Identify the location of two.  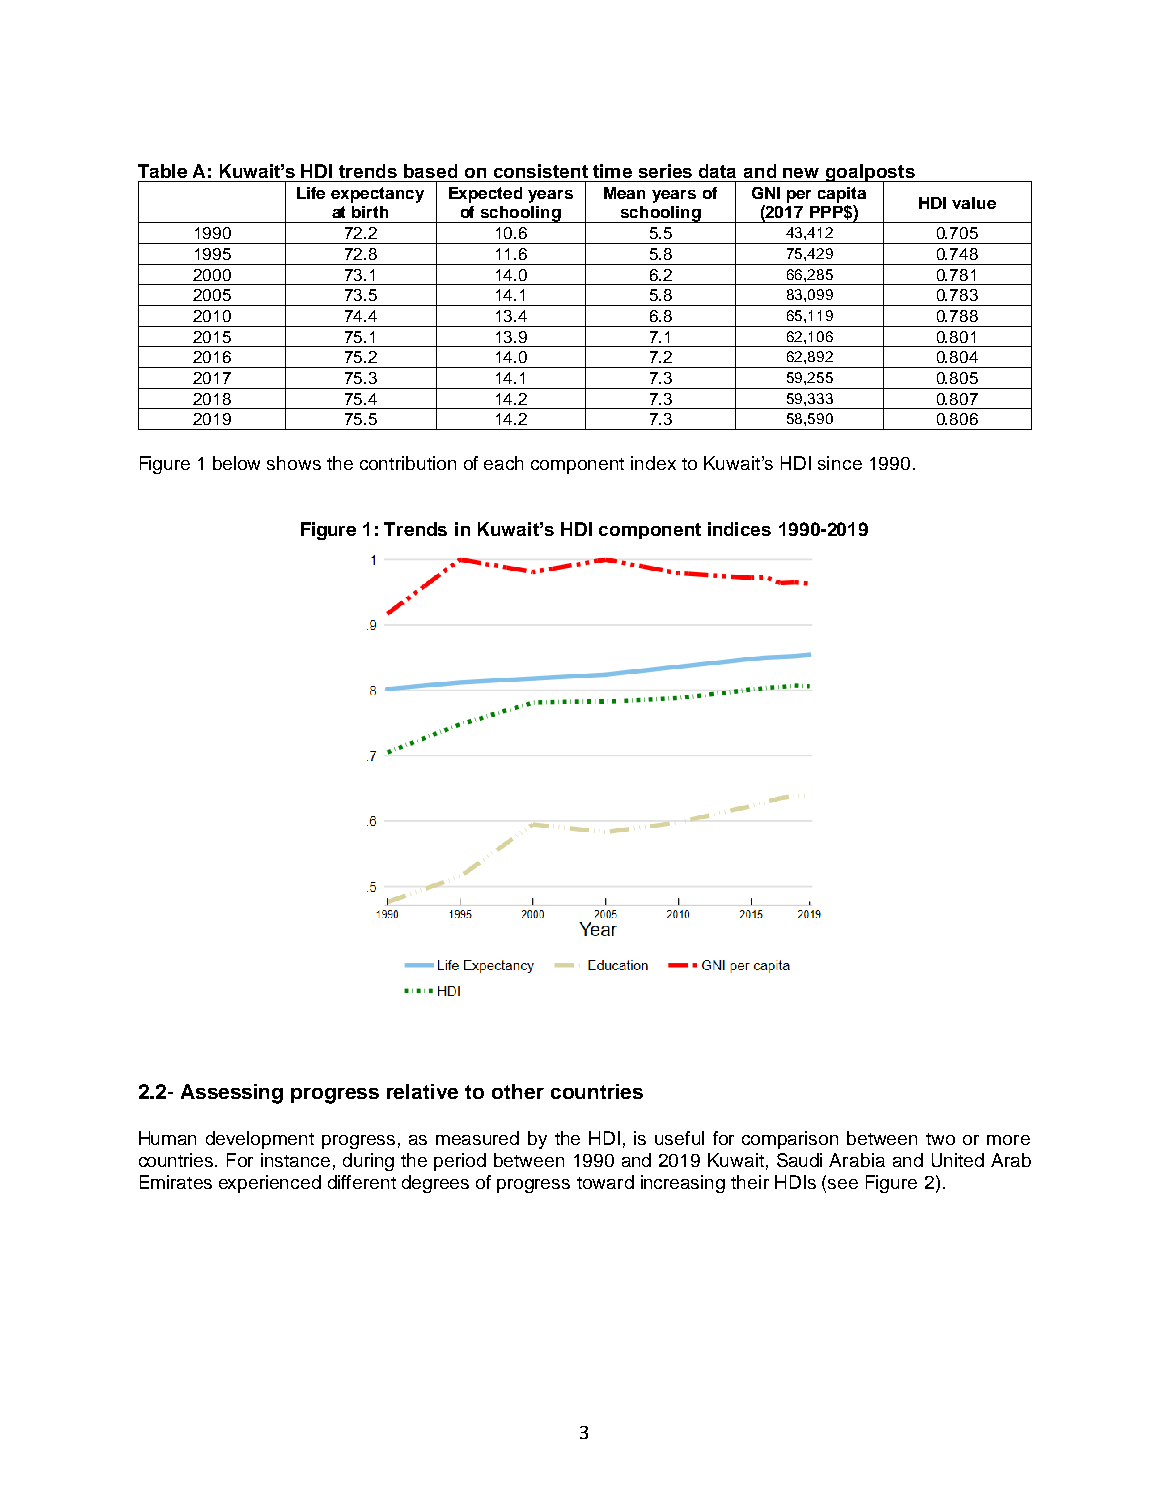
(940, 1139).
